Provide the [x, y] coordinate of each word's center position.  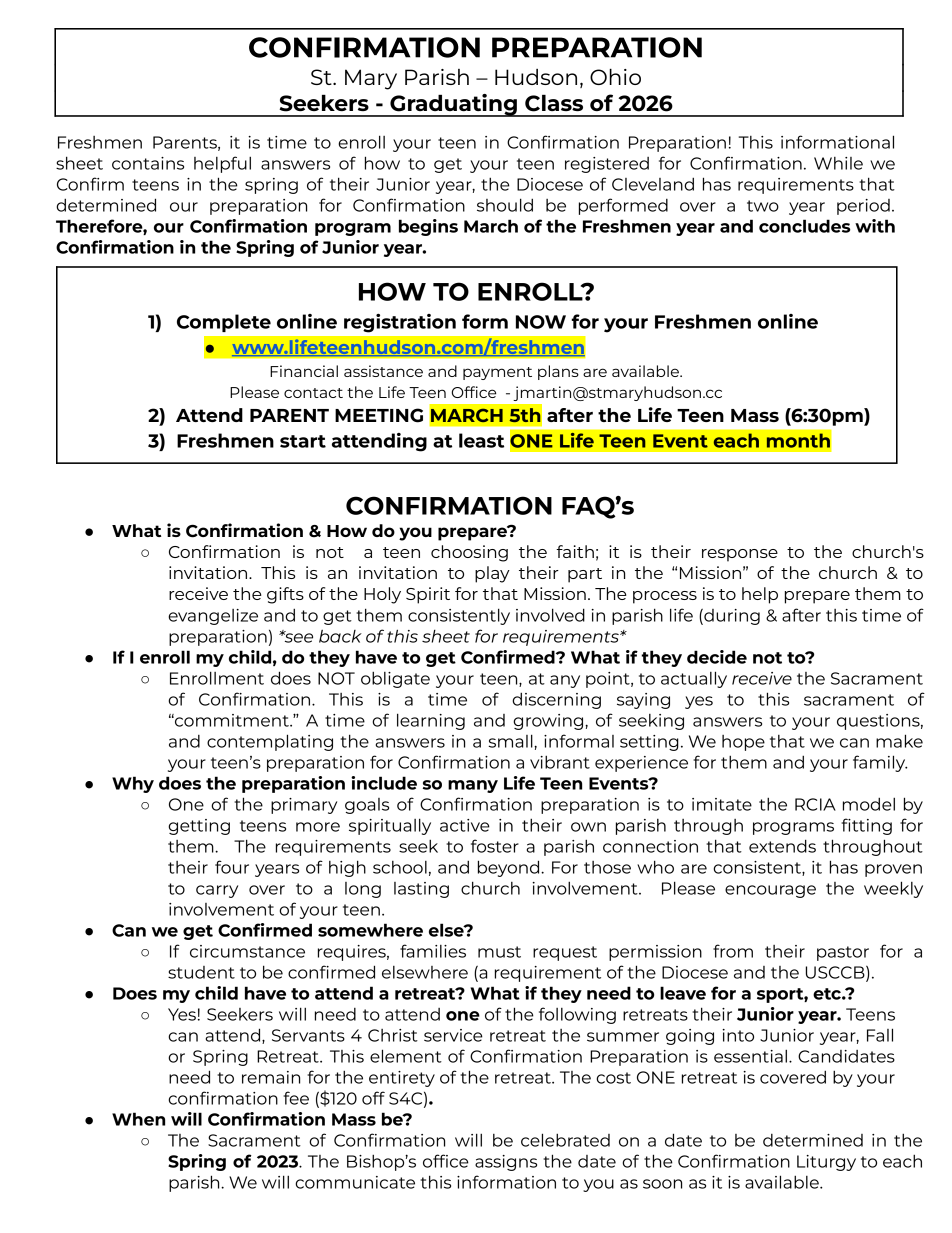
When [138, 1119]
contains [148, 163]
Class [554, 103]
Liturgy [826, 1163]
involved [550, 615]
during [731, 617]
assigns [506, 1163]
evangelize [213, 617]
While [838, 163]
